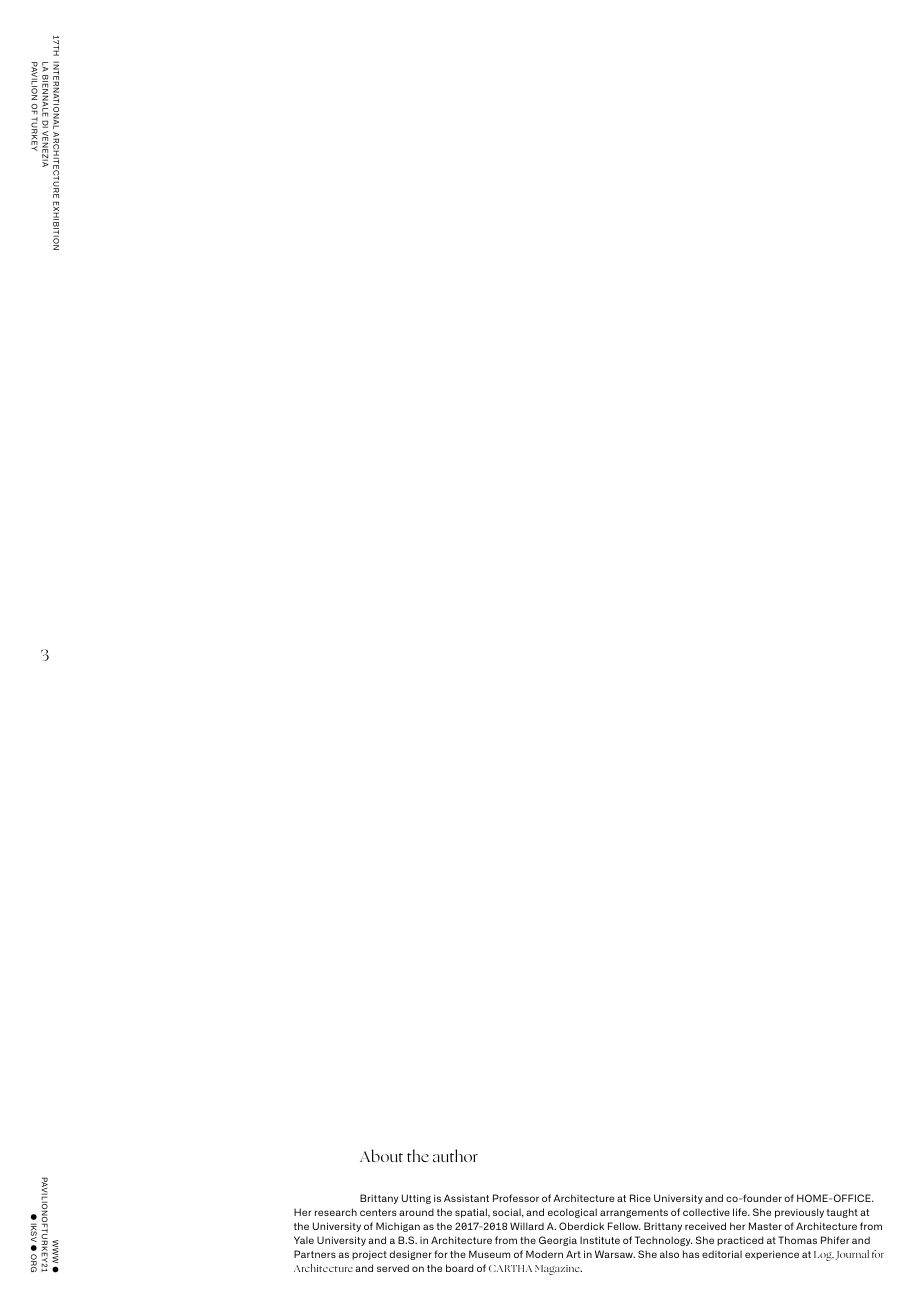  What do you see at coordinates (799, 1213) in the document?
I see `previously` at bounding box center [799, 1213].
